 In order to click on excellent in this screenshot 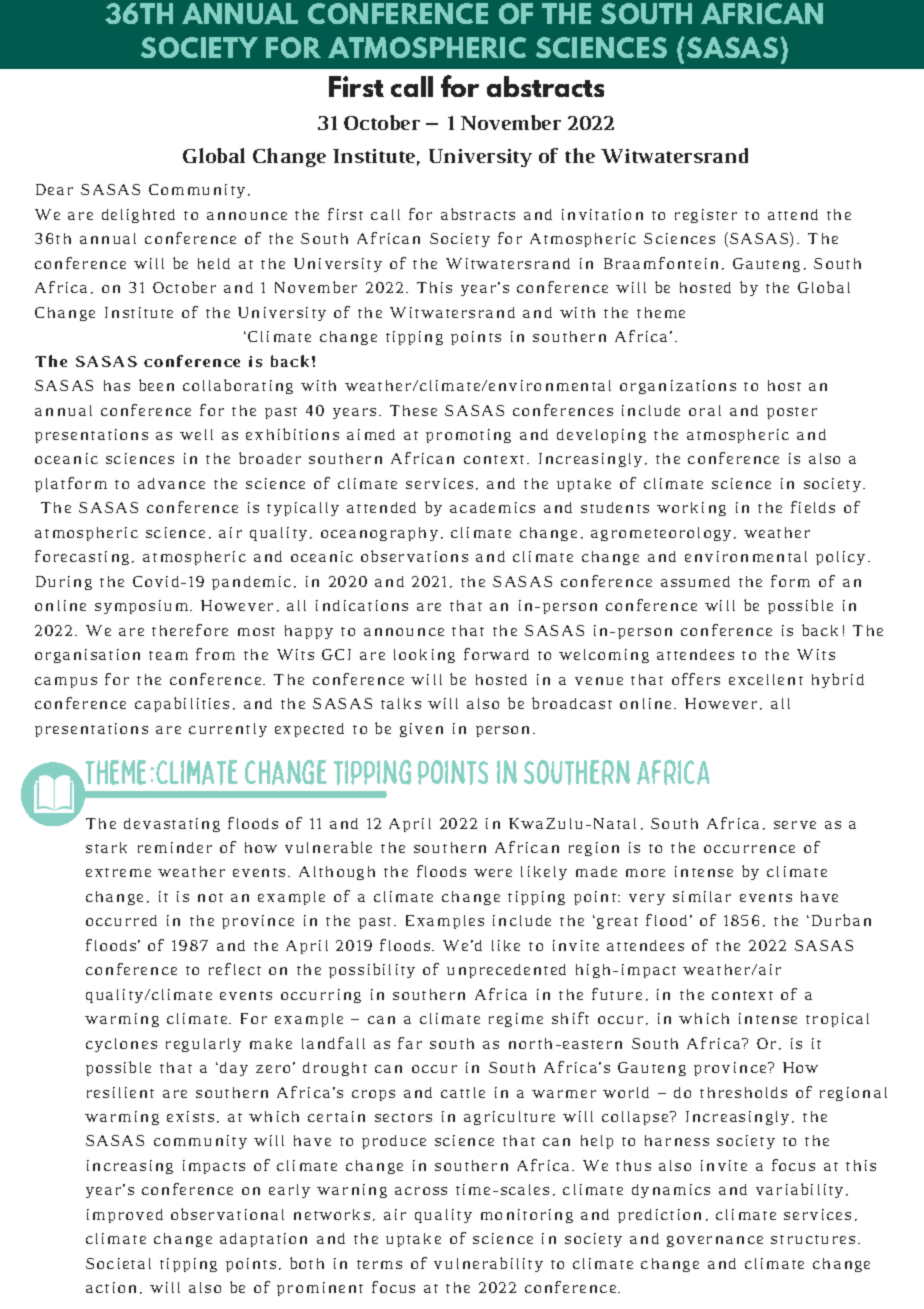, I will do `click(766, 679)`.
